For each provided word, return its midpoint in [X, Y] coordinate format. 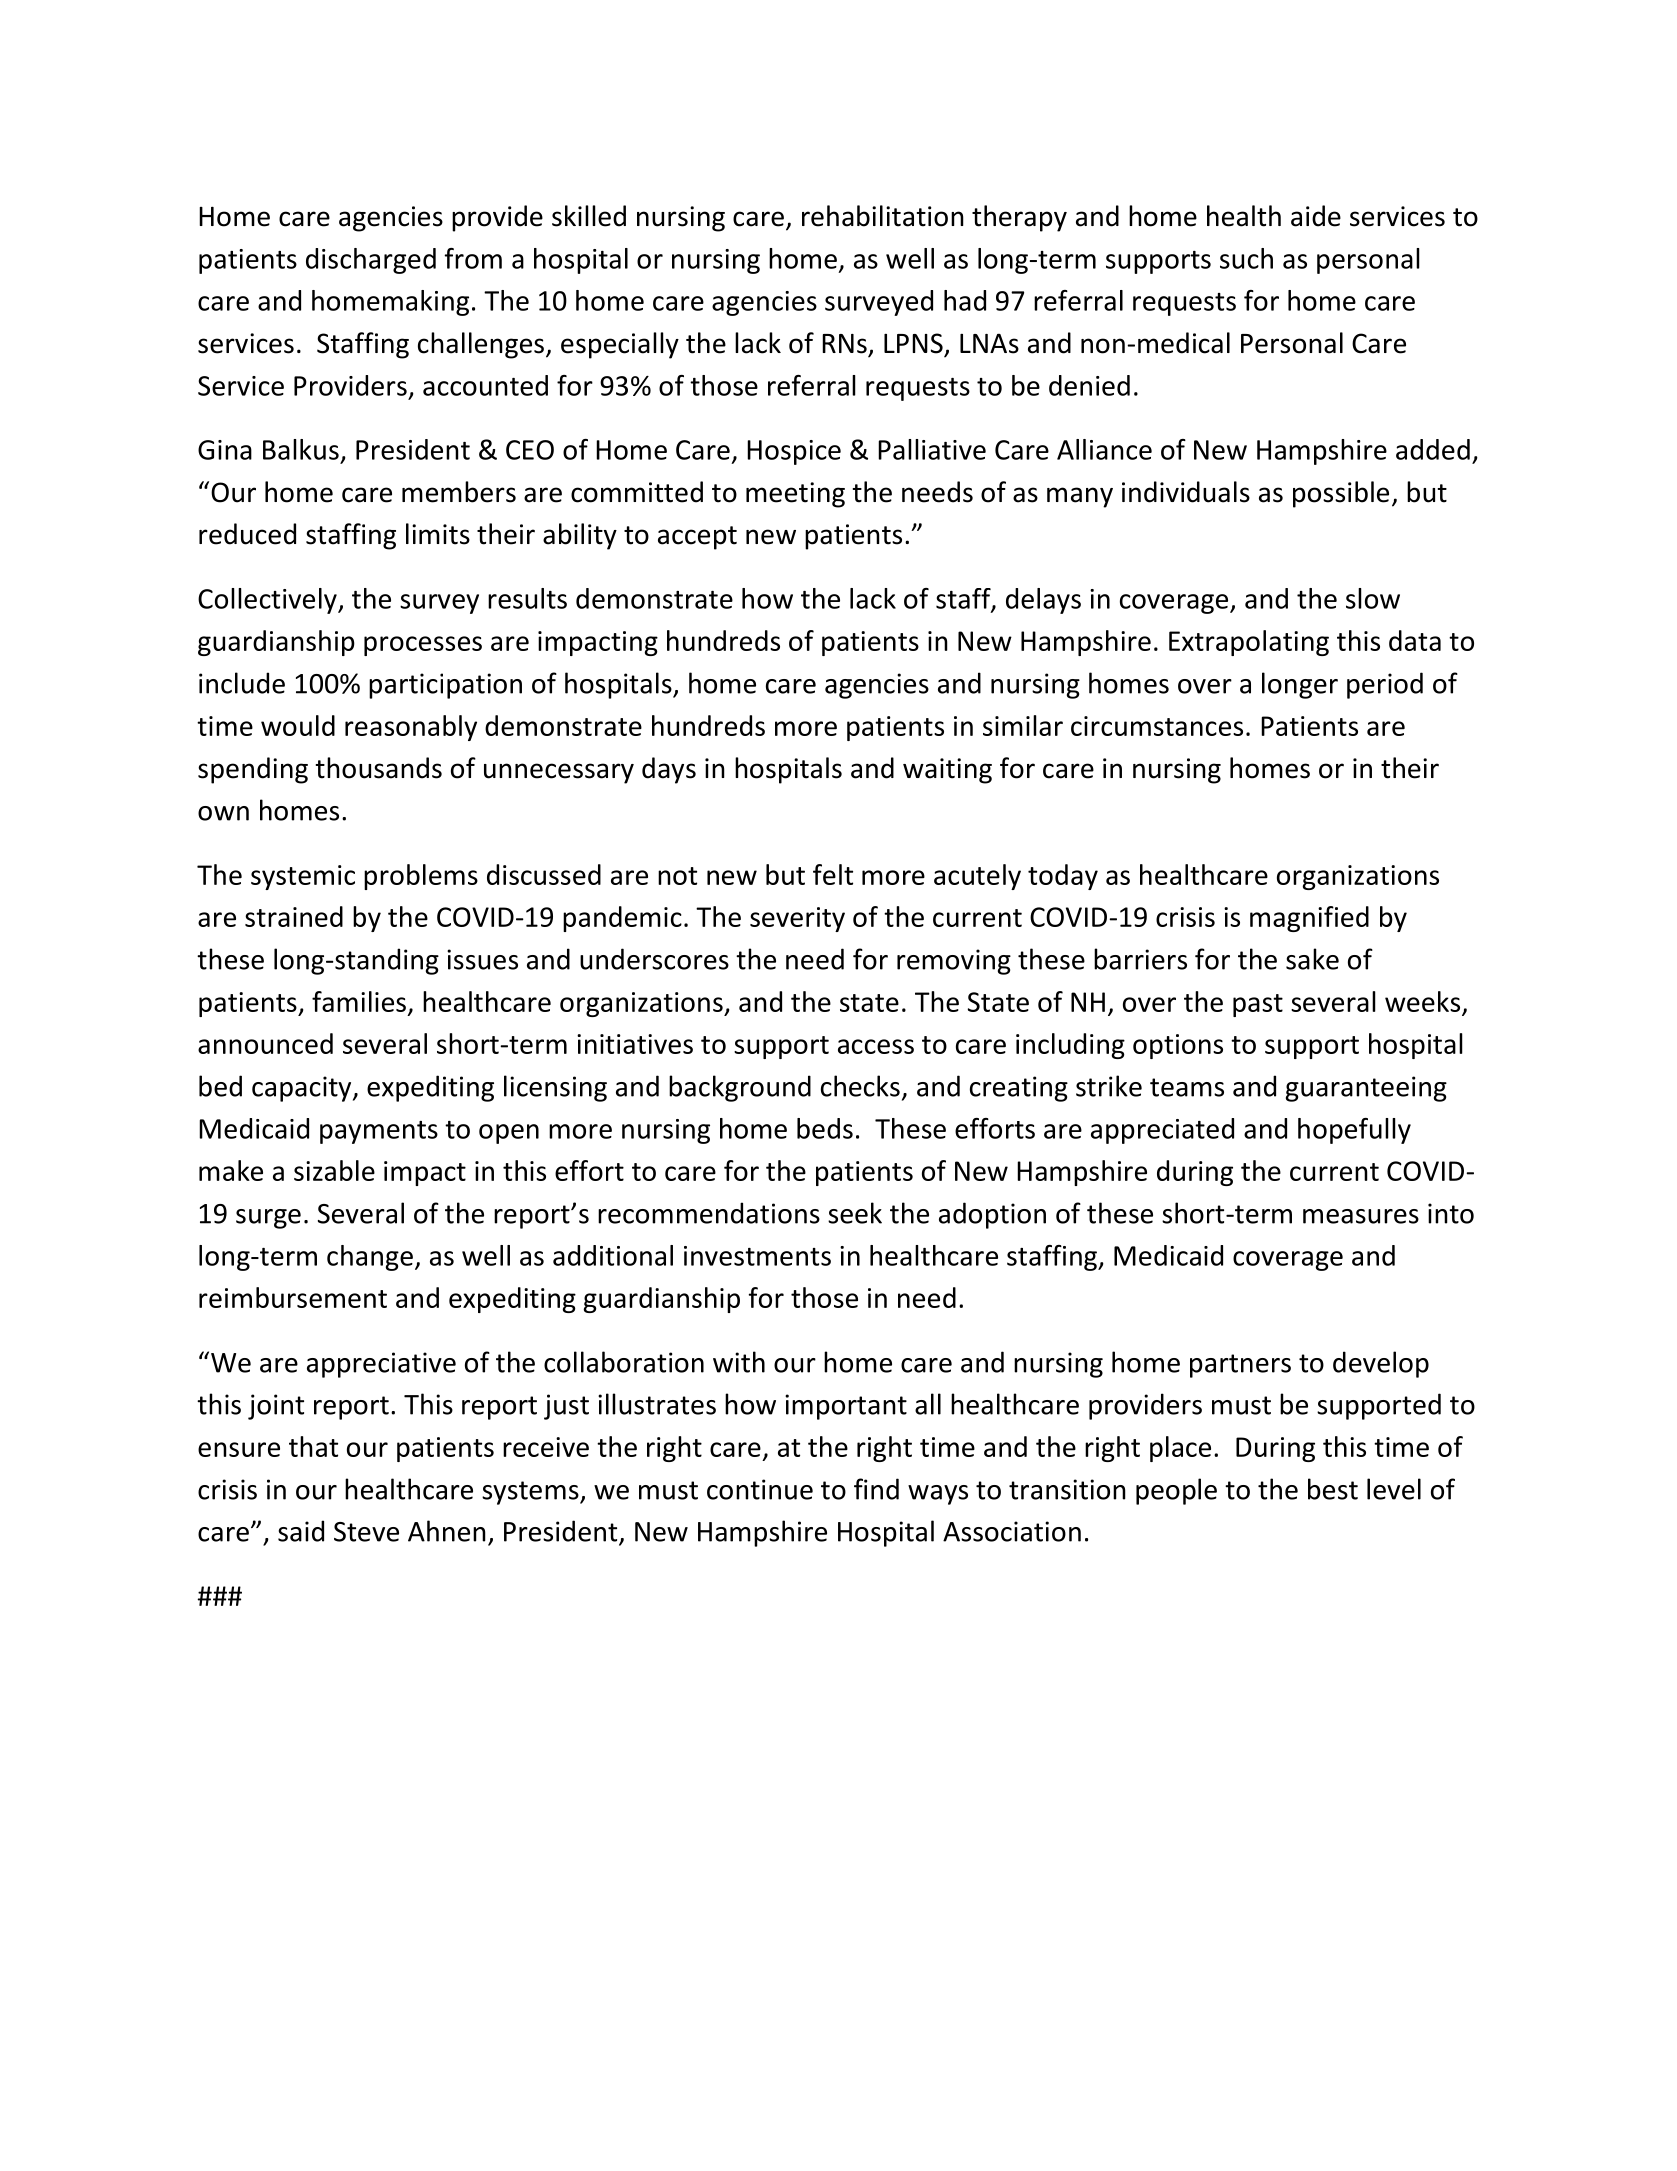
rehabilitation [883, 216]
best [1333, 1489]
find [876, 1489]
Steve [366, 1532]
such [1246, 258]
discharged [371, 261]
